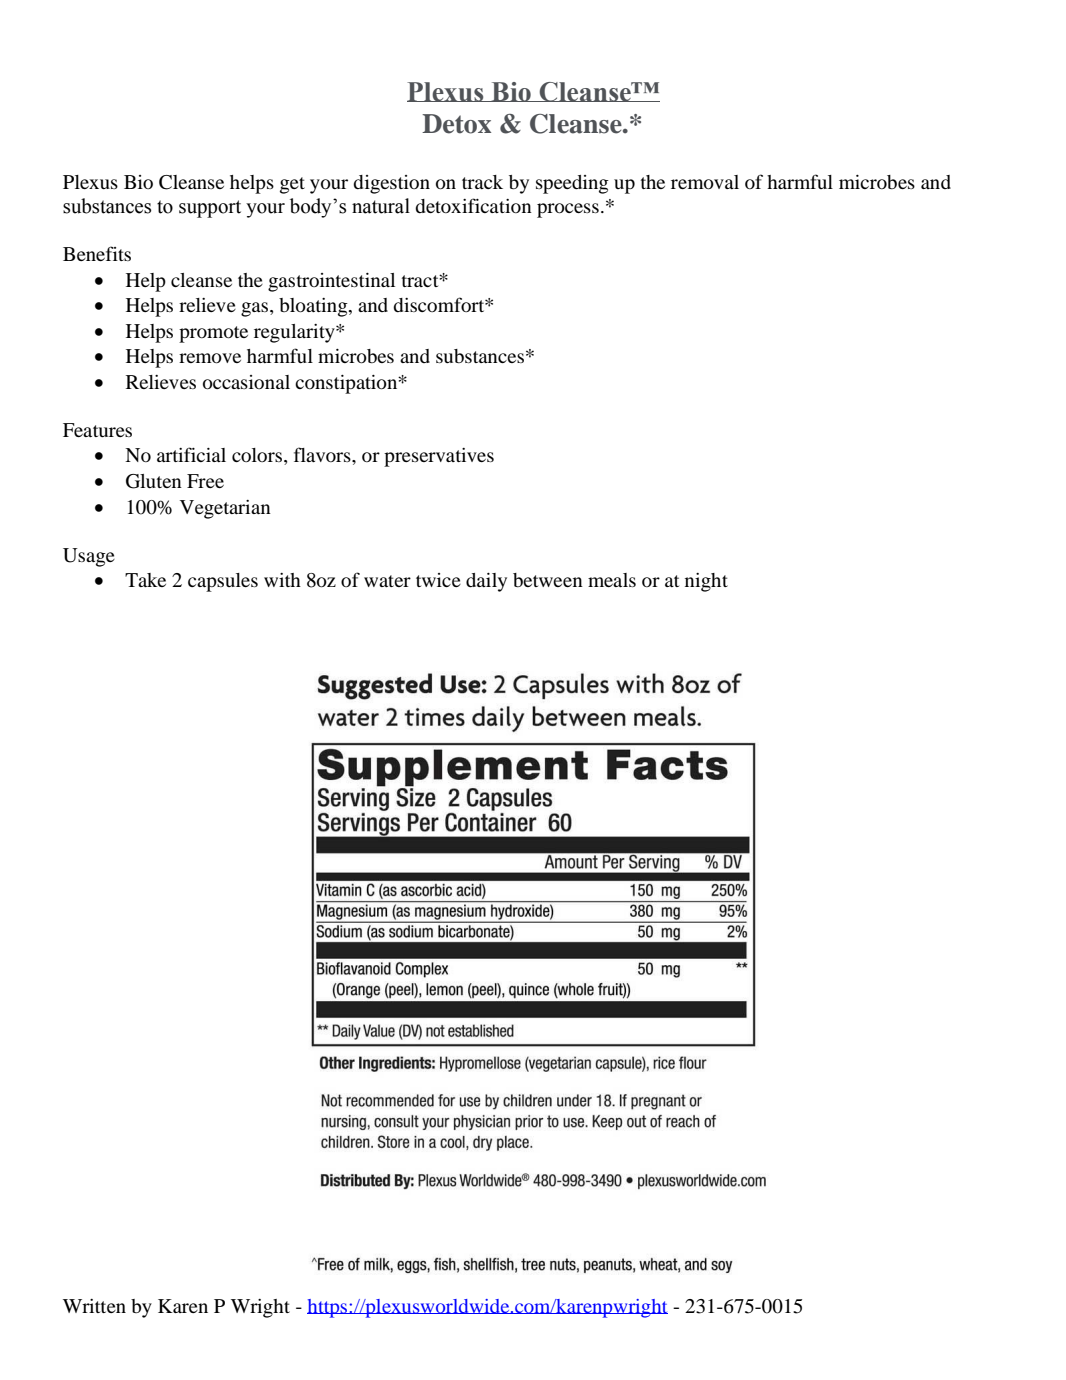  I want to click on process, so click(568, 210).
